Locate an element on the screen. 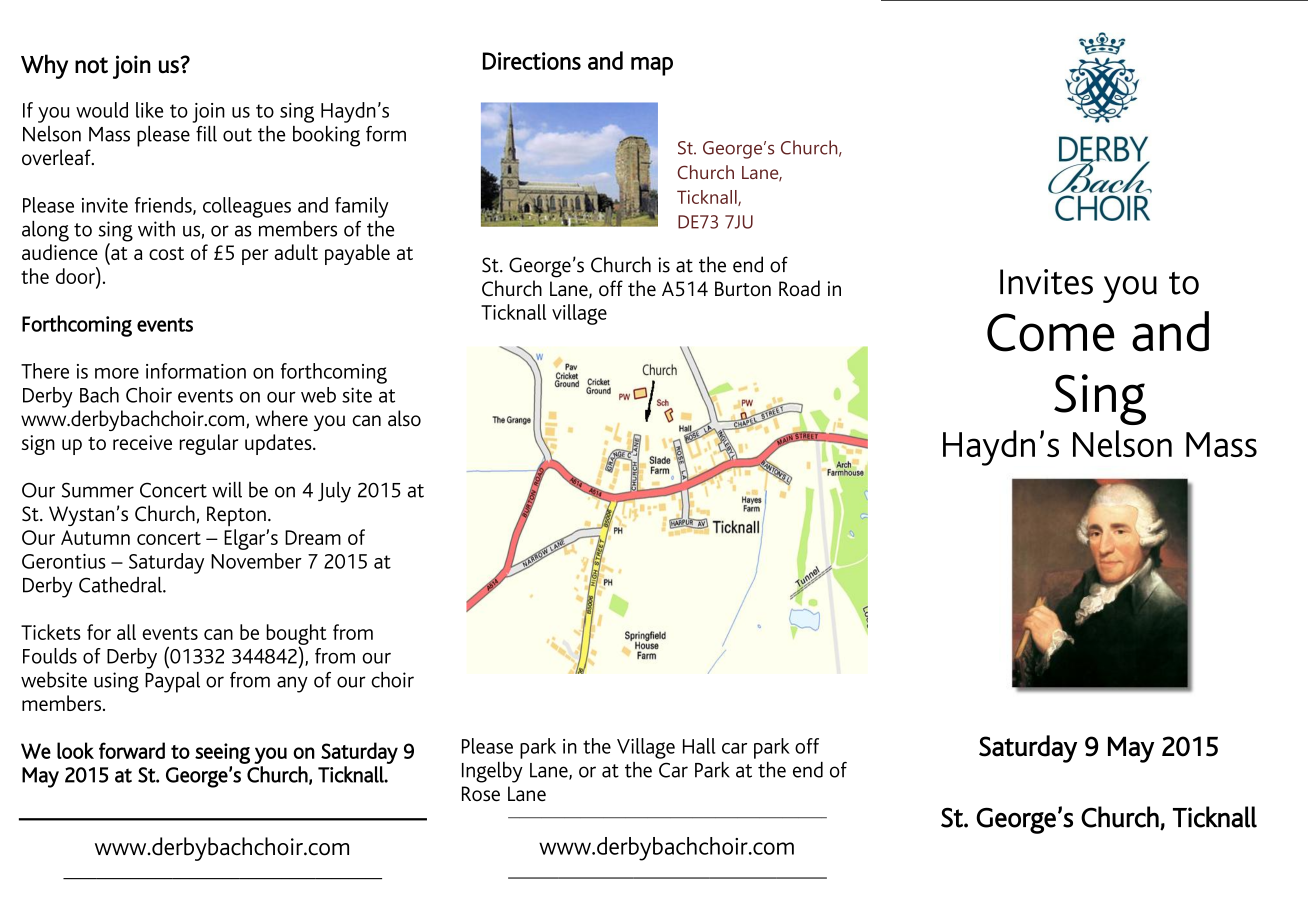 Image resolution: width=1308 pixels, height=924 pixels. Burton is located at coordinates (743, 289).
